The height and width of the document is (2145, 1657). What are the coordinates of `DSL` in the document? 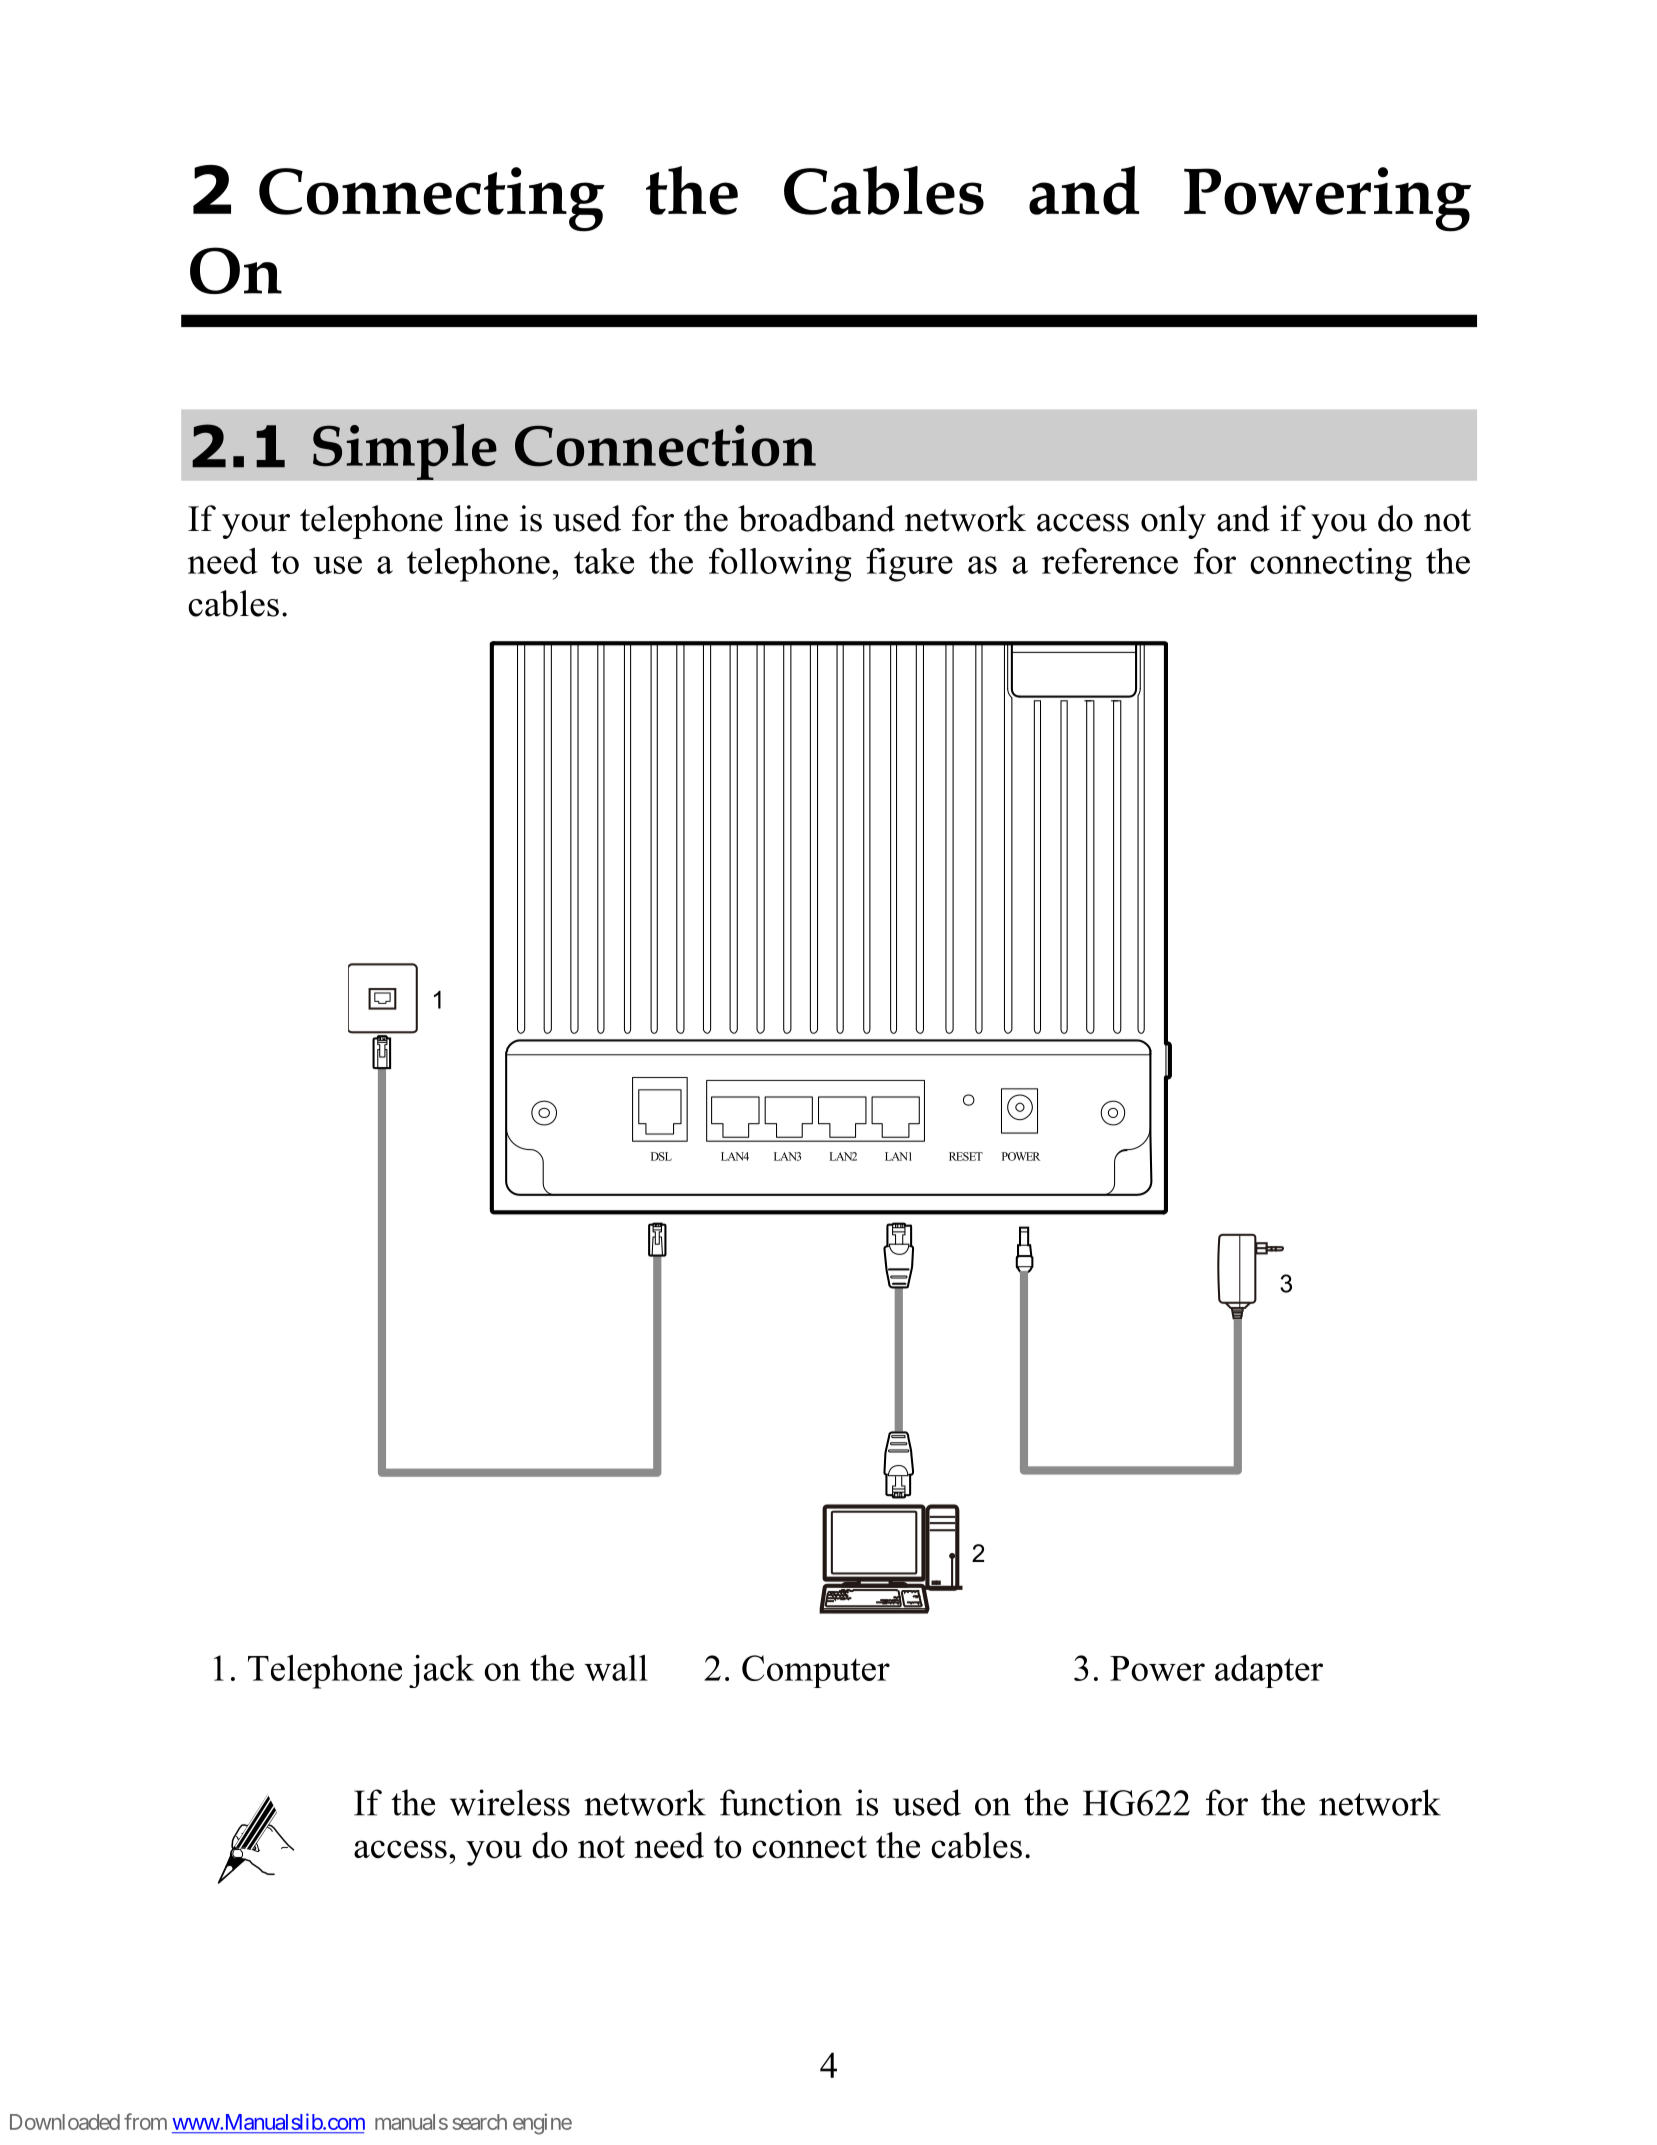 It's located at (661, 1156).
